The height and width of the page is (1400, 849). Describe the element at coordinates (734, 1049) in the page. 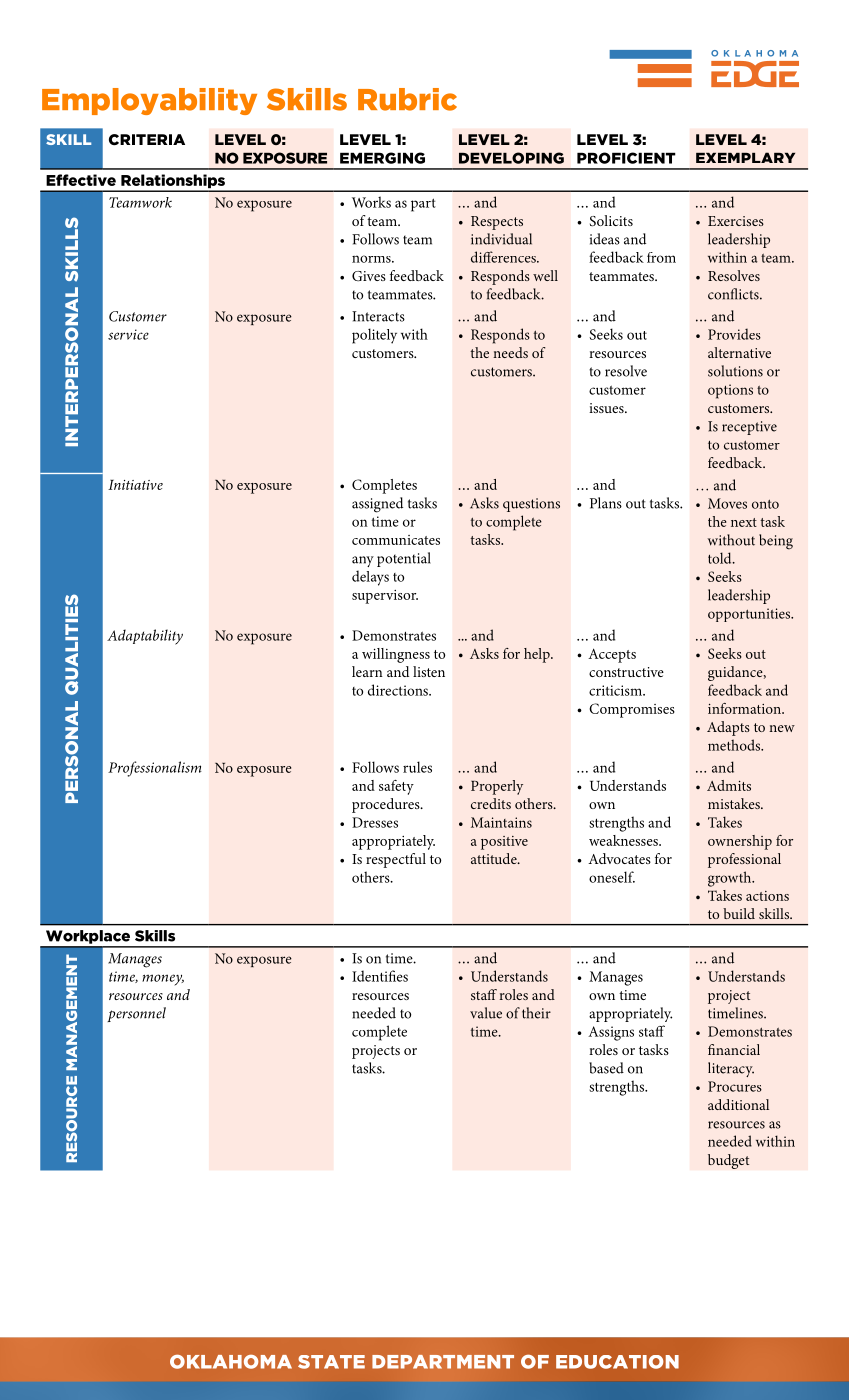

I see `financial` at that location.
